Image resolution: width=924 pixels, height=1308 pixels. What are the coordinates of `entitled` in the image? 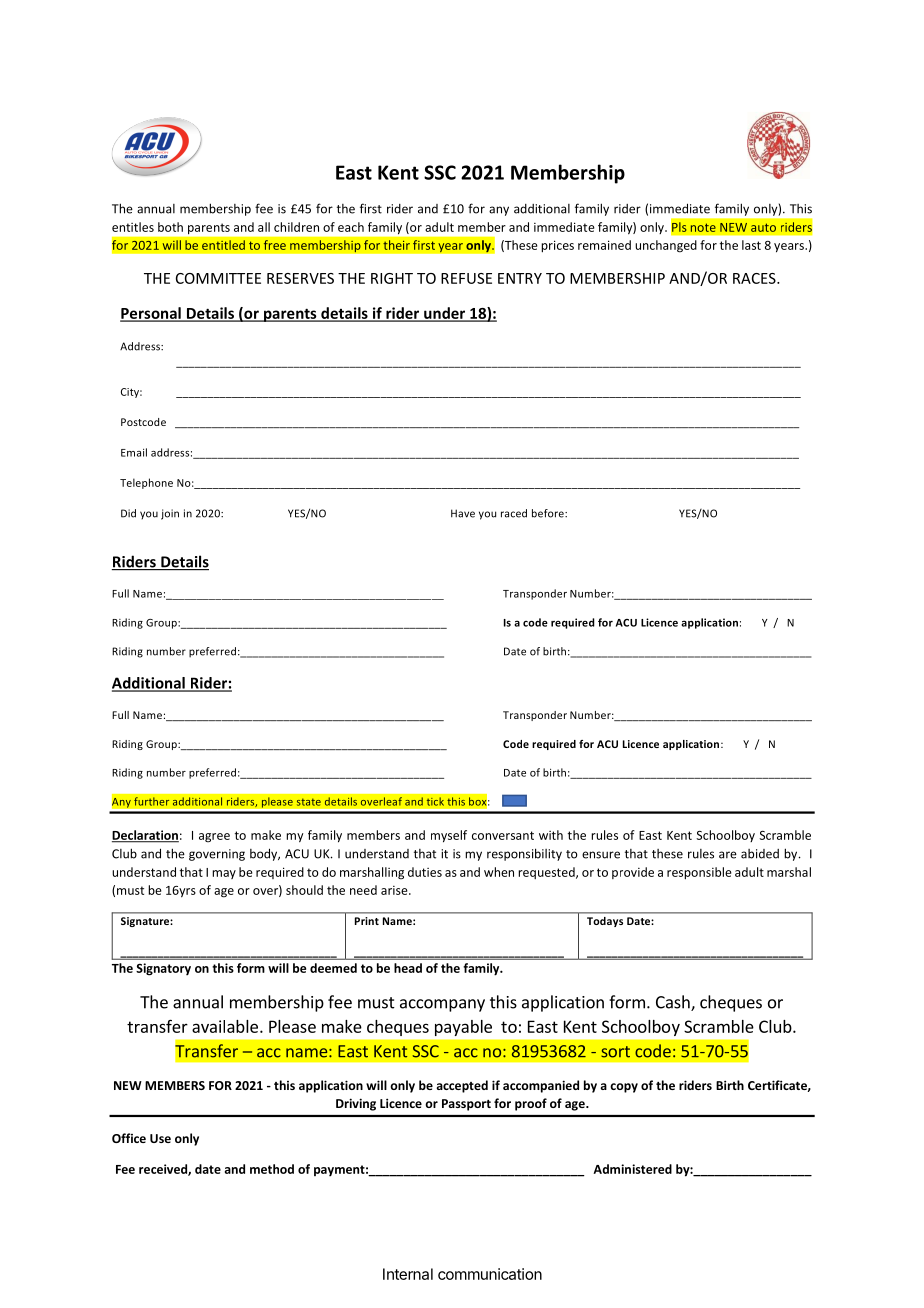 It's located at (223, 245).
